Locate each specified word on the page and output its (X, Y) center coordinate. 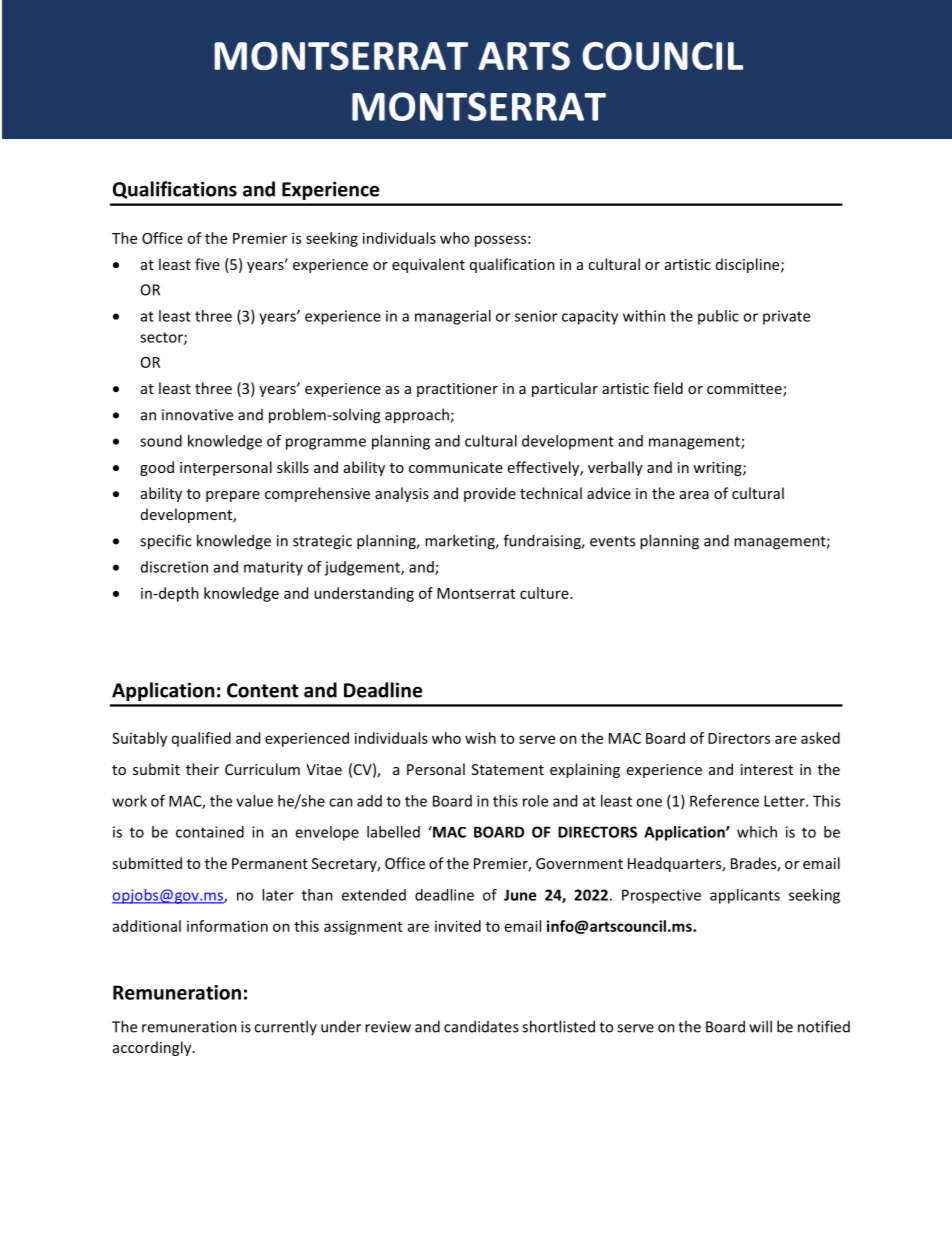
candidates (481, 1026)
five (207, 264)
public (718, 317)
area (694, 495)
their (202, 769)
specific (166, 542)
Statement (508, 769)
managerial (453, 317)
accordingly (153, 1048)
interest (767, 769)
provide (490, 494)
